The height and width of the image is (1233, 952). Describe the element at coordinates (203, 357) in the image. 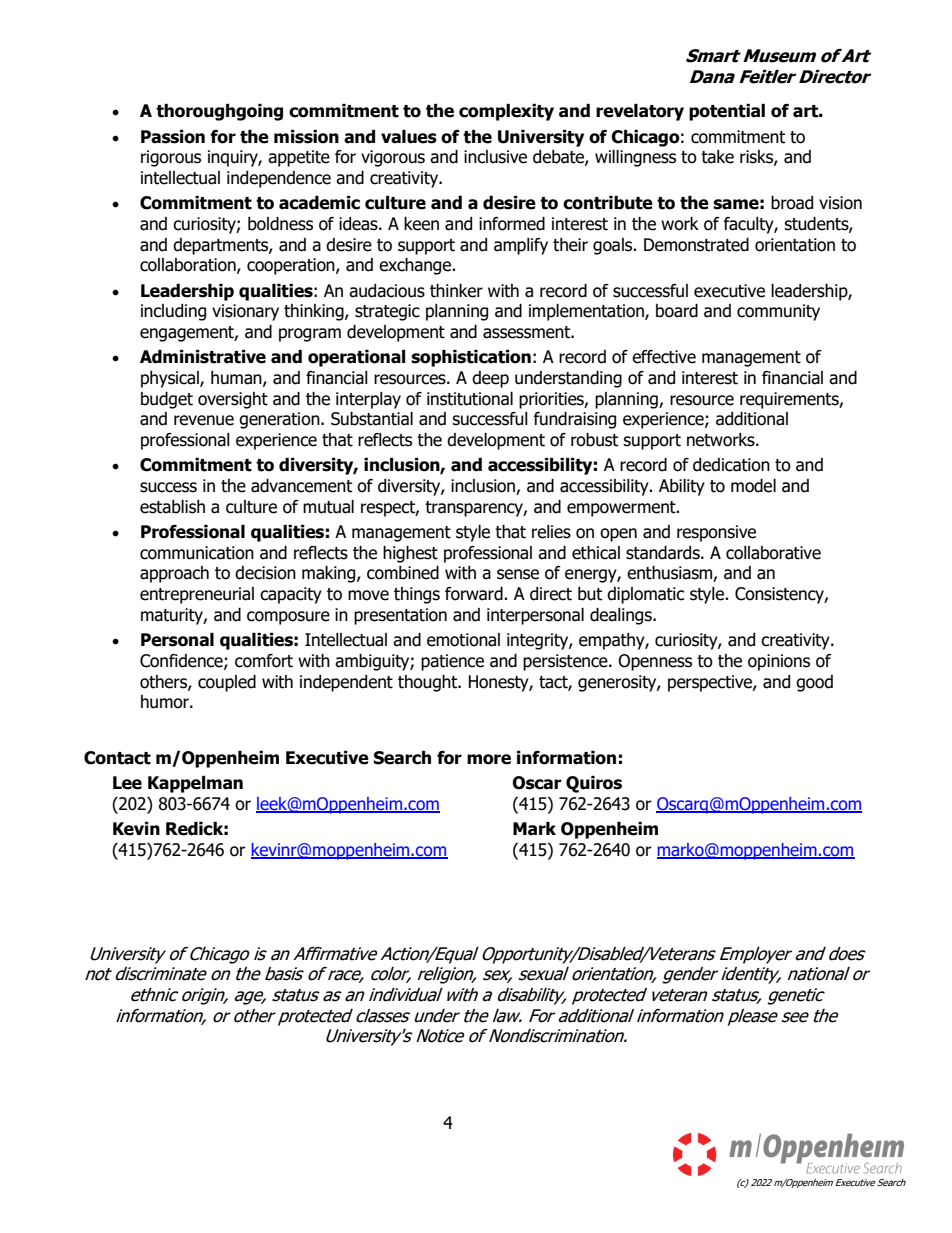

I see `Administrative` at that location.
